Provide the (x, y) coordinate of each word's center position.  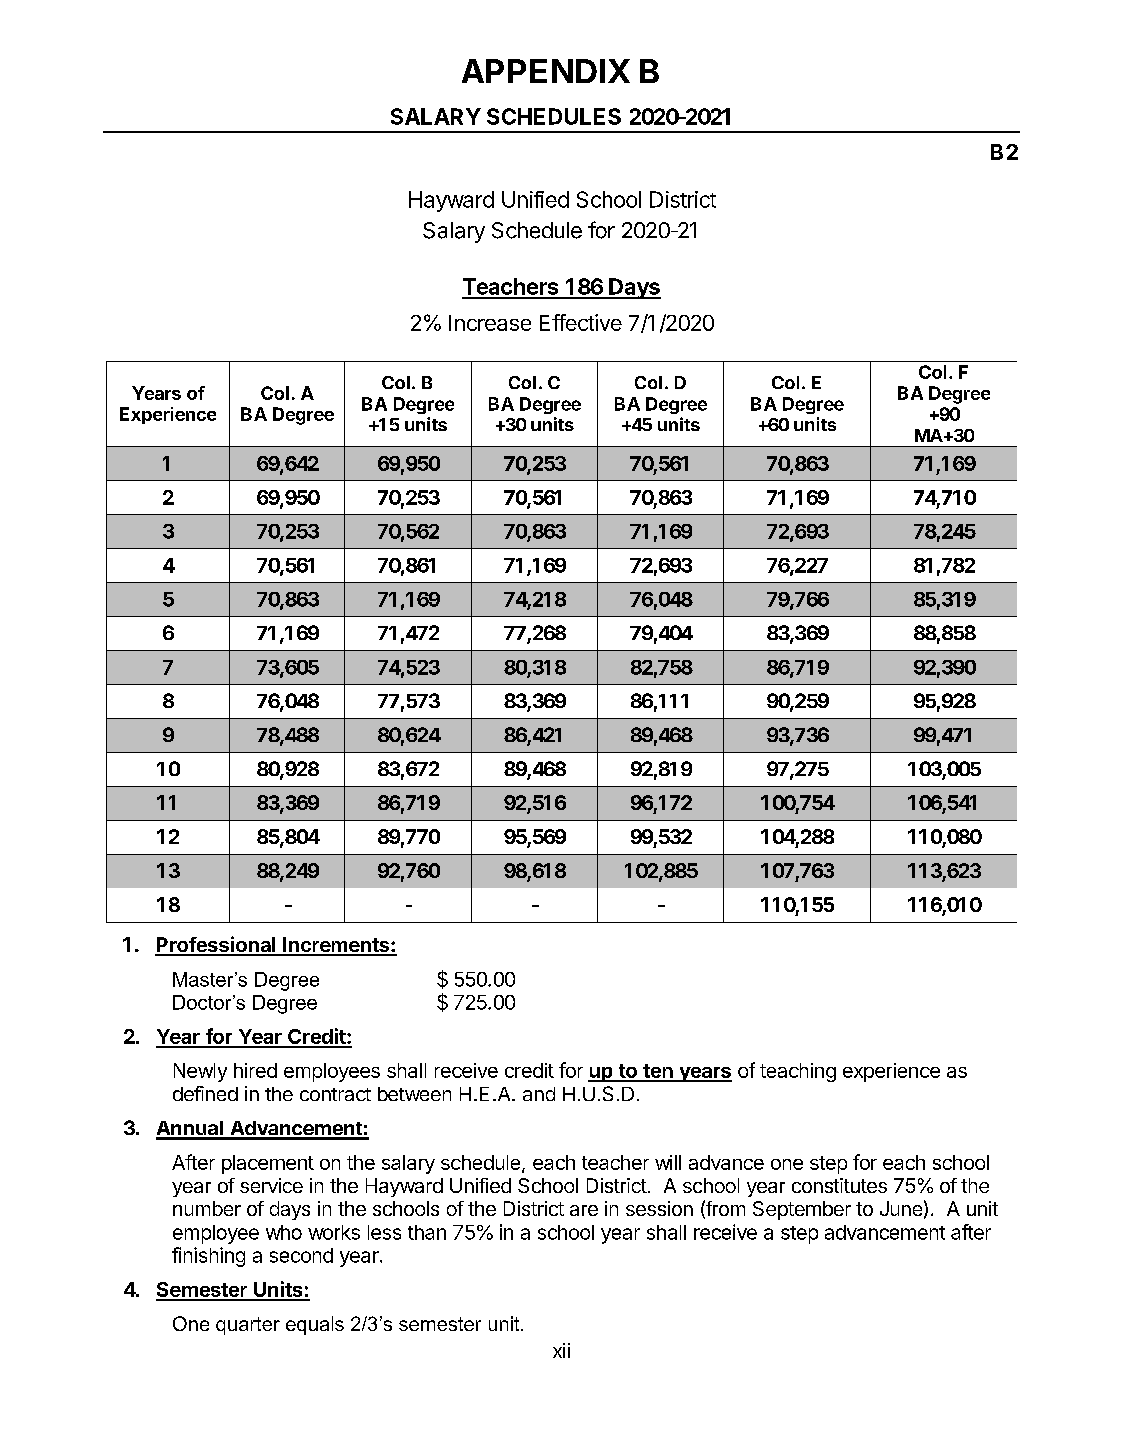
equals (315, 1325)
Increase (490, 323)
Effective (581, 322)
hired (255, 1070)
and (539, 1094)
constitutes (839, 1185)
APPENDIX (546, 71)
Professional (216, 945)
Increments (336, 946)
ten (658, 1072)
